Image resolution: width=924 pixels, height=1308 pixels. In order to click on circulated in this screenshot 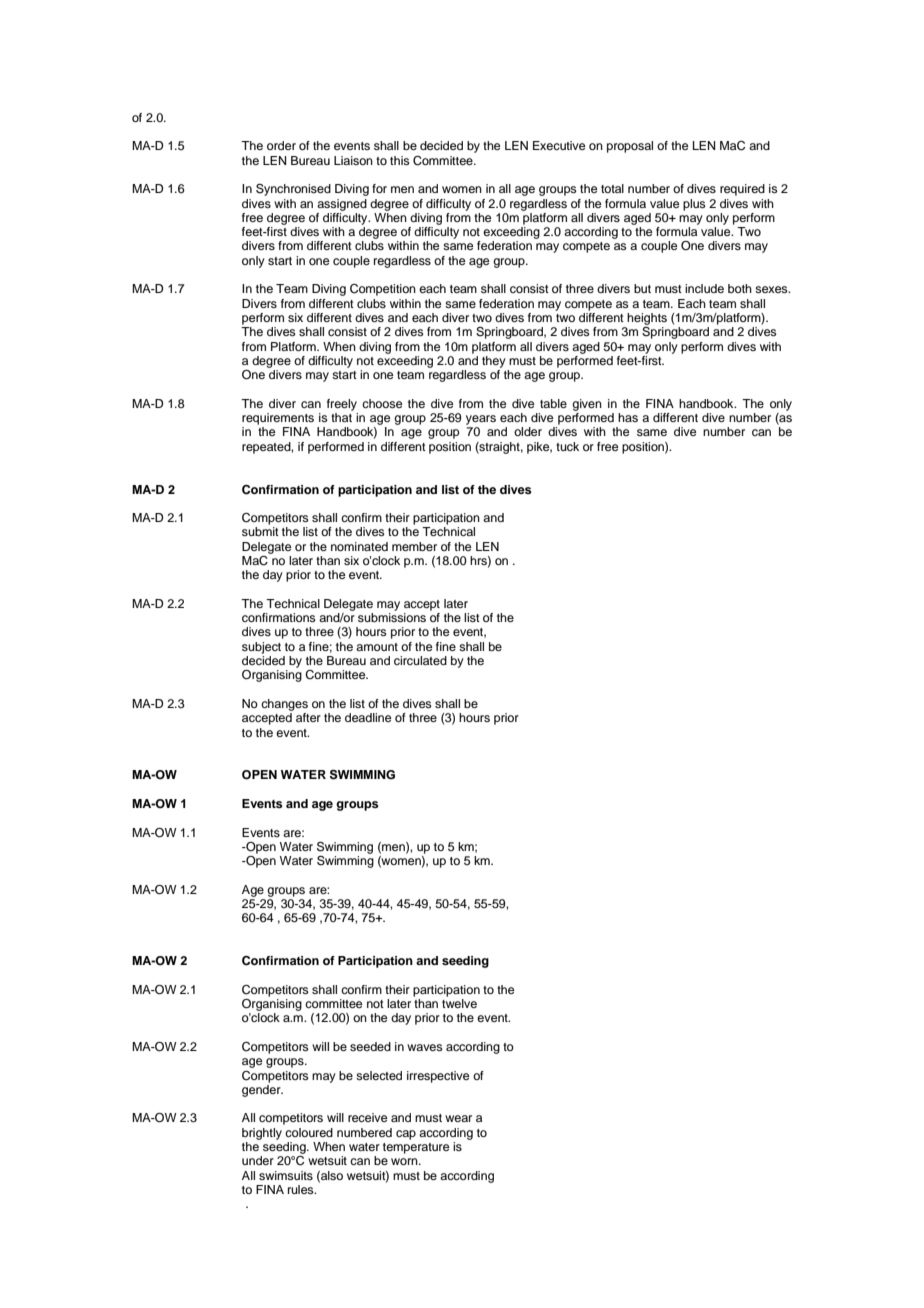, I will do `click(420, 660)`.
